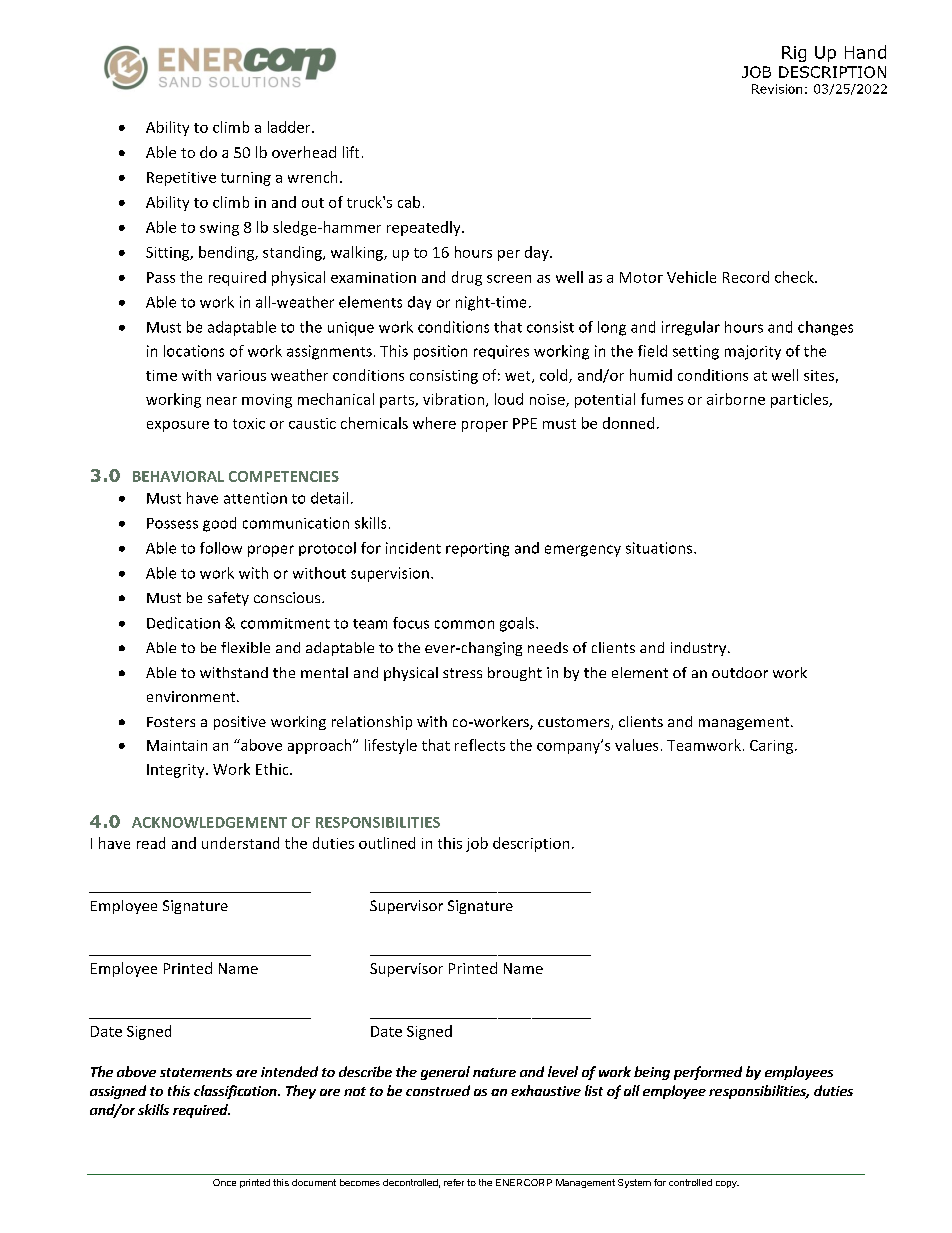  I want to click on bending, so click(227, 253).
